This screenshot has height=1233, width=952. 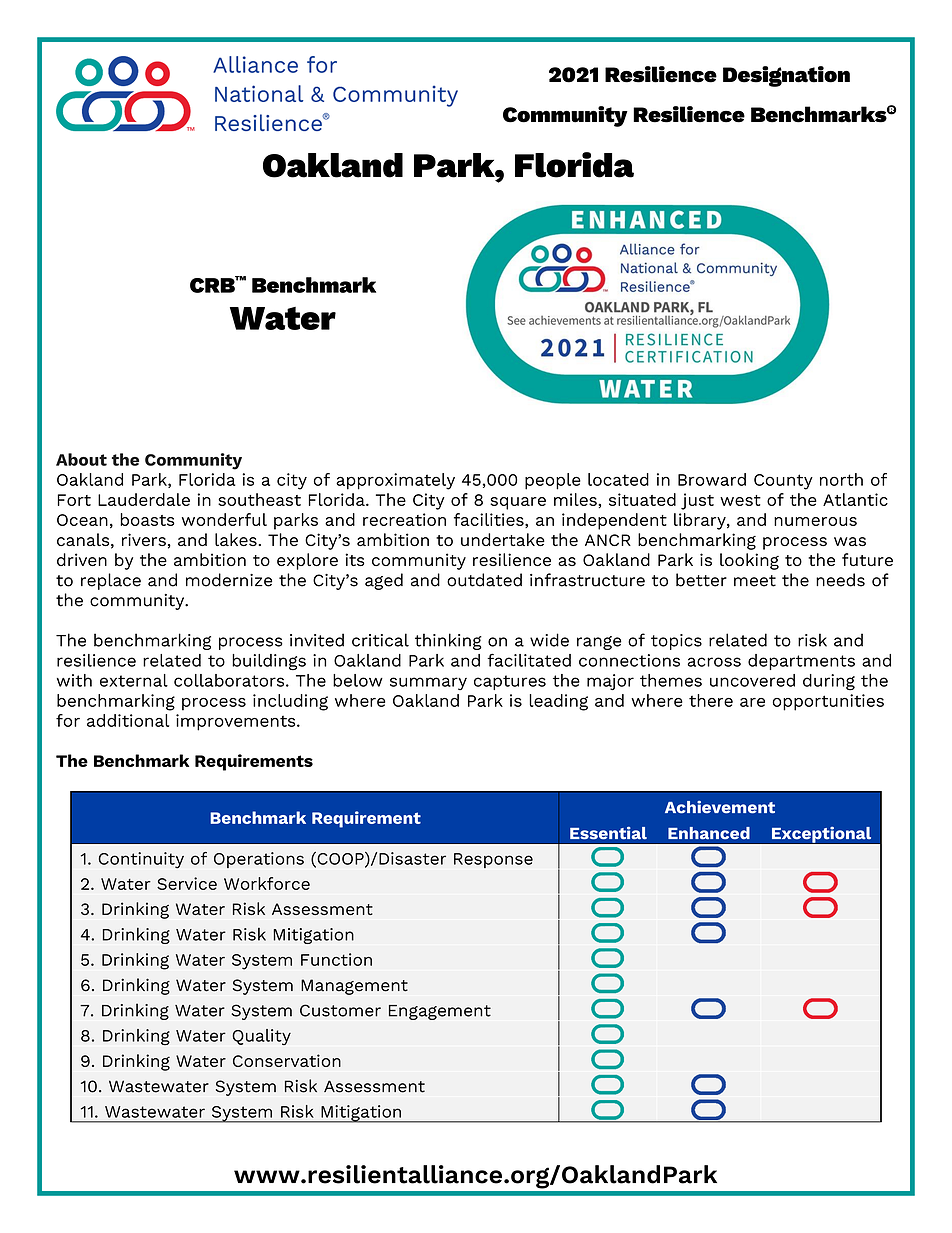 What do you see at coordinates (712, 479) in the screenshot?
I see `Broward` at bounding box center [712, 479].
